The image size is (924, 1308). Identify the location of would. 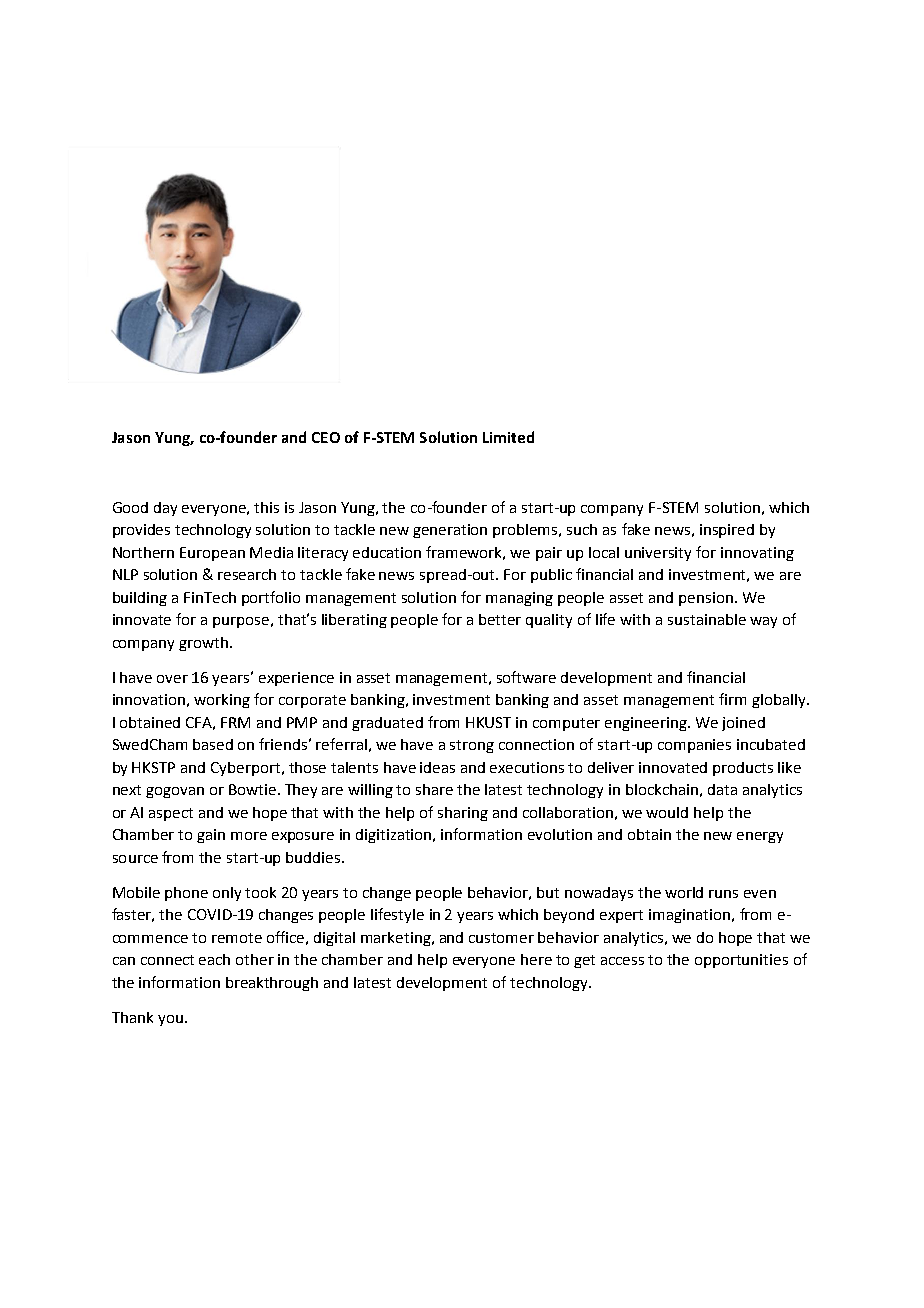
(667, 812).
